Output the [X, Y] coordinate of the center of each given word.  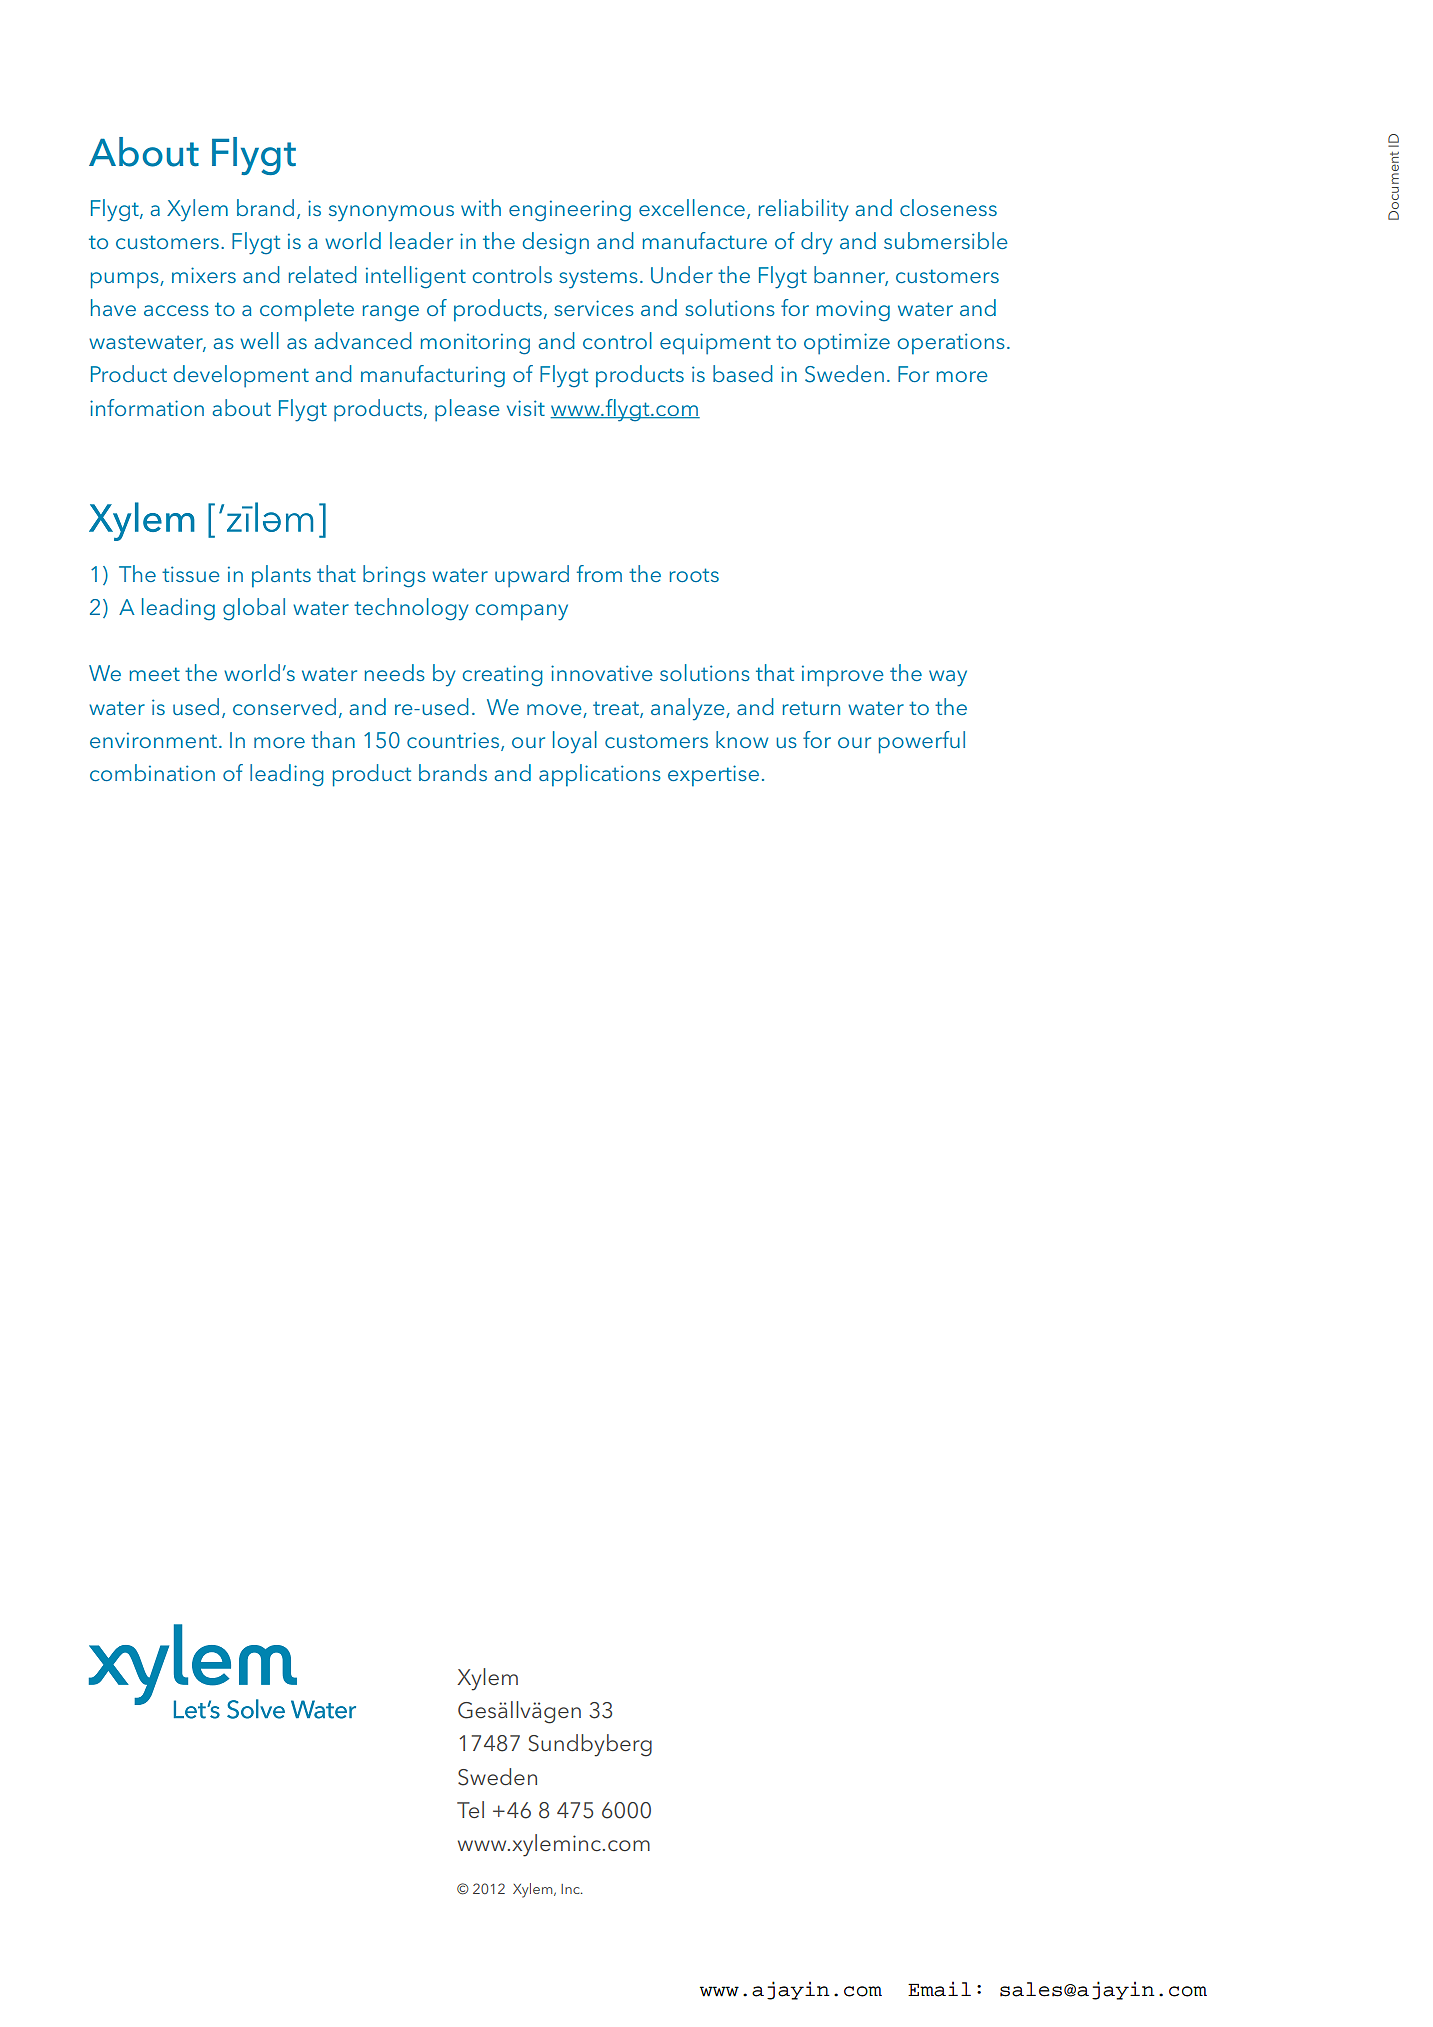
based [743, 373]
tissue [191, 574]
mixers [204, 275]
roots [694, 575]
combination [152, 772]
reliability [804, 210]
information [147, 407]
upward [532, 576]
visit [526, 408]
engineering [570, 211]
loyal [575, 742]
